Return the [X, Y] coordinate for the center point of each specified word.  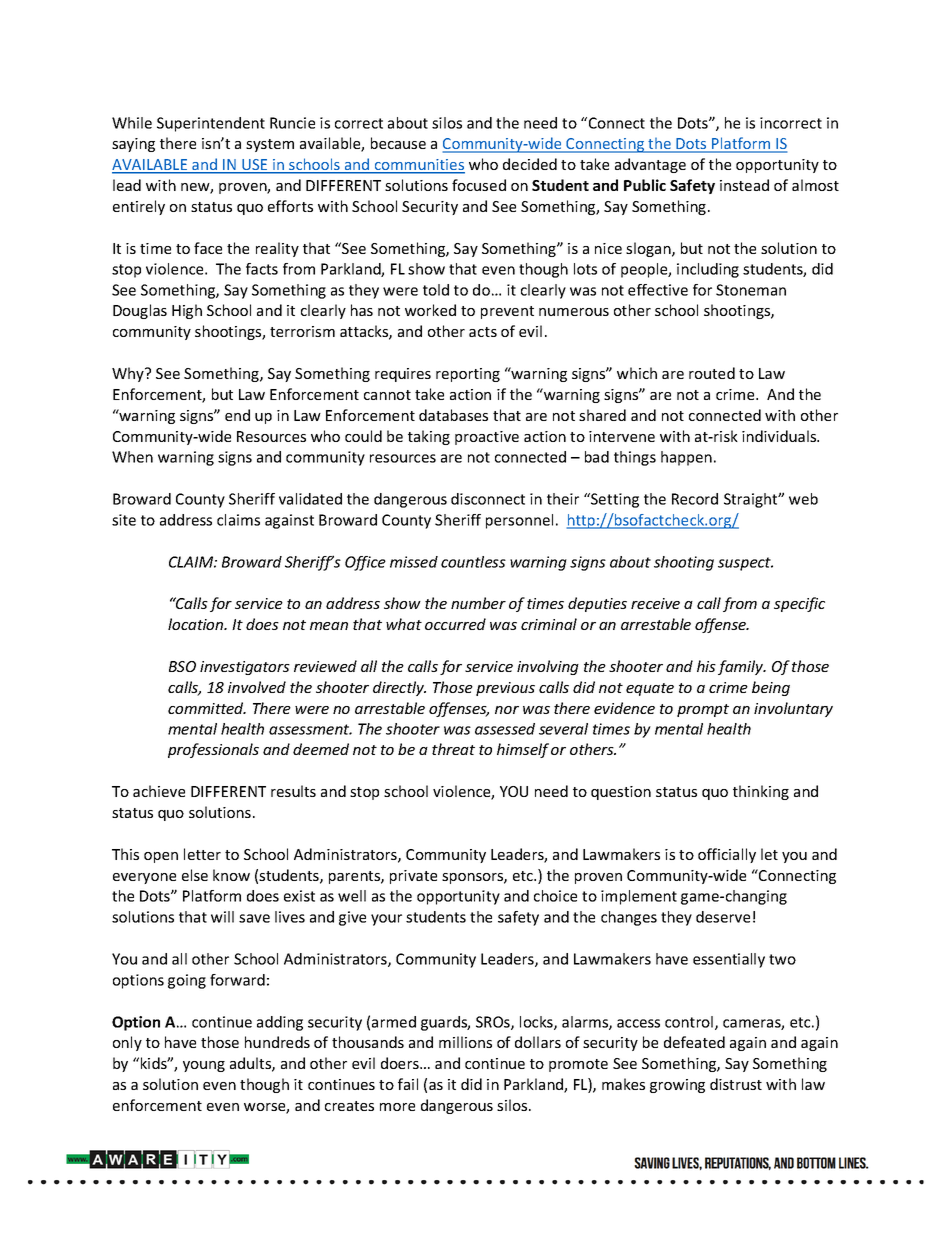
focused [479, 185]
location [197, 624]
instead [744, 185]
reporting [468, 375]
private [413, 877]
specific [799, 604]
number [478, 603]
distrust [736, 1084]
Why [129, 374]
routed [712, 373]
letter [202, 854]
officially [727, 855]
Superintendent [211, 124]
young [204, 1066]
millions [465, 1042]
